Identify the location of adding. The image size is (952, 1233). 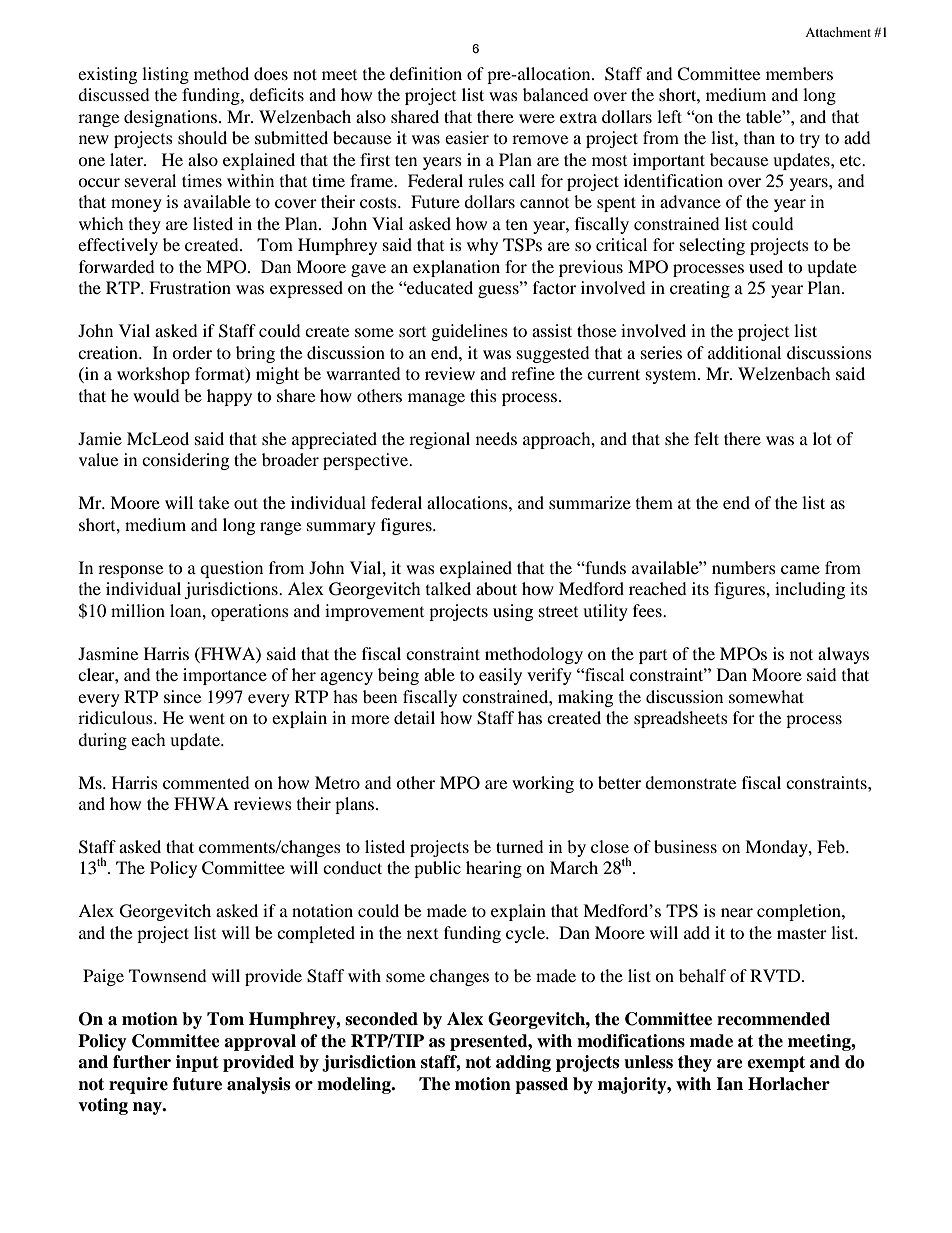
(523, 1063).
